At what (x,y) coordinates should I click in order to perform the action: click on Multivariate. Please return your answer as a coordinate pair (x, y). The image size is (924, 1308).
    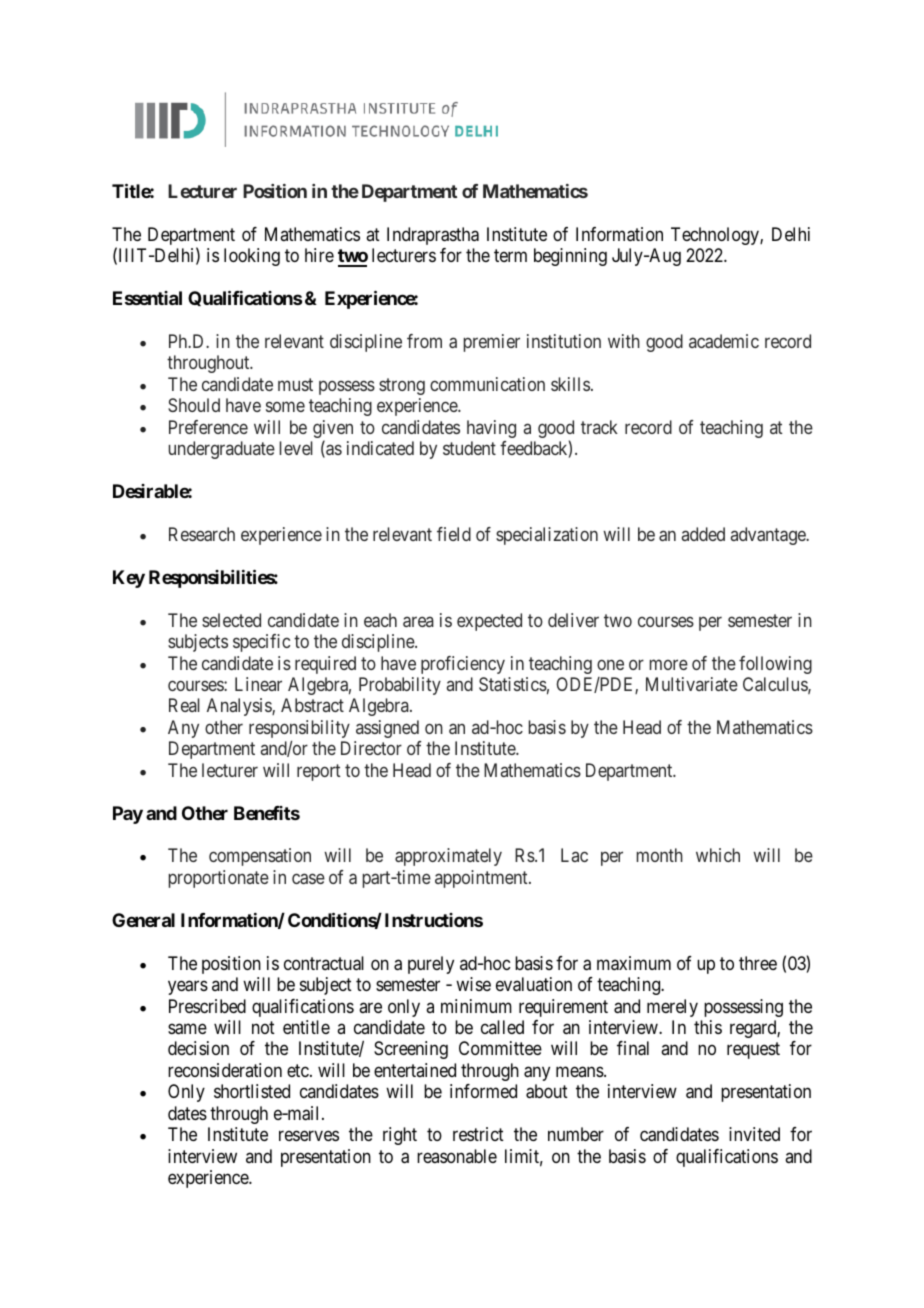
    Looking at the image, I should click on (692, 684).
